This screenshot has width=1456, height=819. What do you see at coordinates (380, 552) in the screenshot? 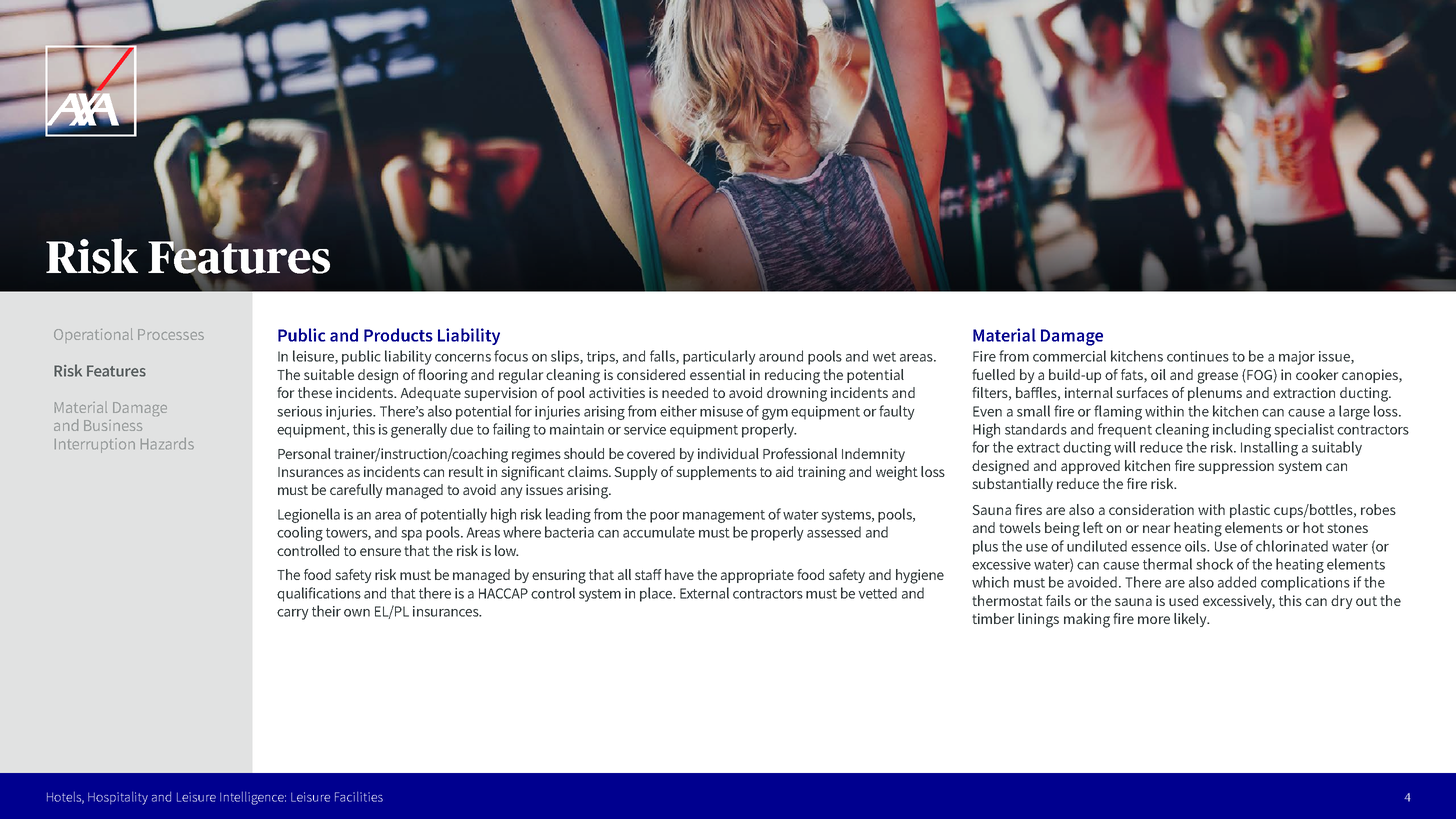
I see `ensure` at bounding box center [380, 552].
